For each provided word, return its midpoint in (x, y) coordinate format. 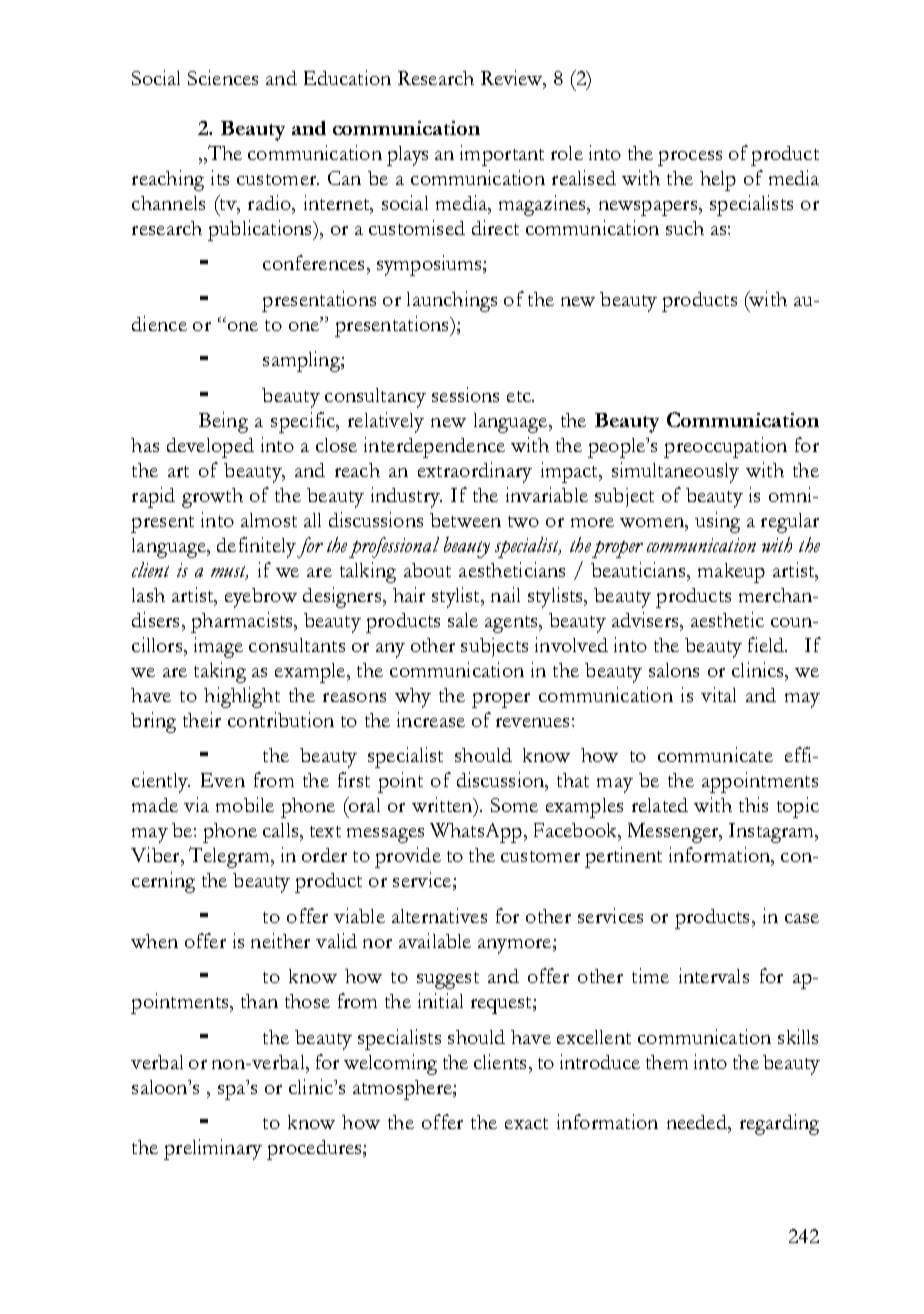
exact (526, 1123)
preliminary (213, 1149)
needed (698, 1122)
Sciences (223, 77)
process (690, 158)
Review (513, 79)
